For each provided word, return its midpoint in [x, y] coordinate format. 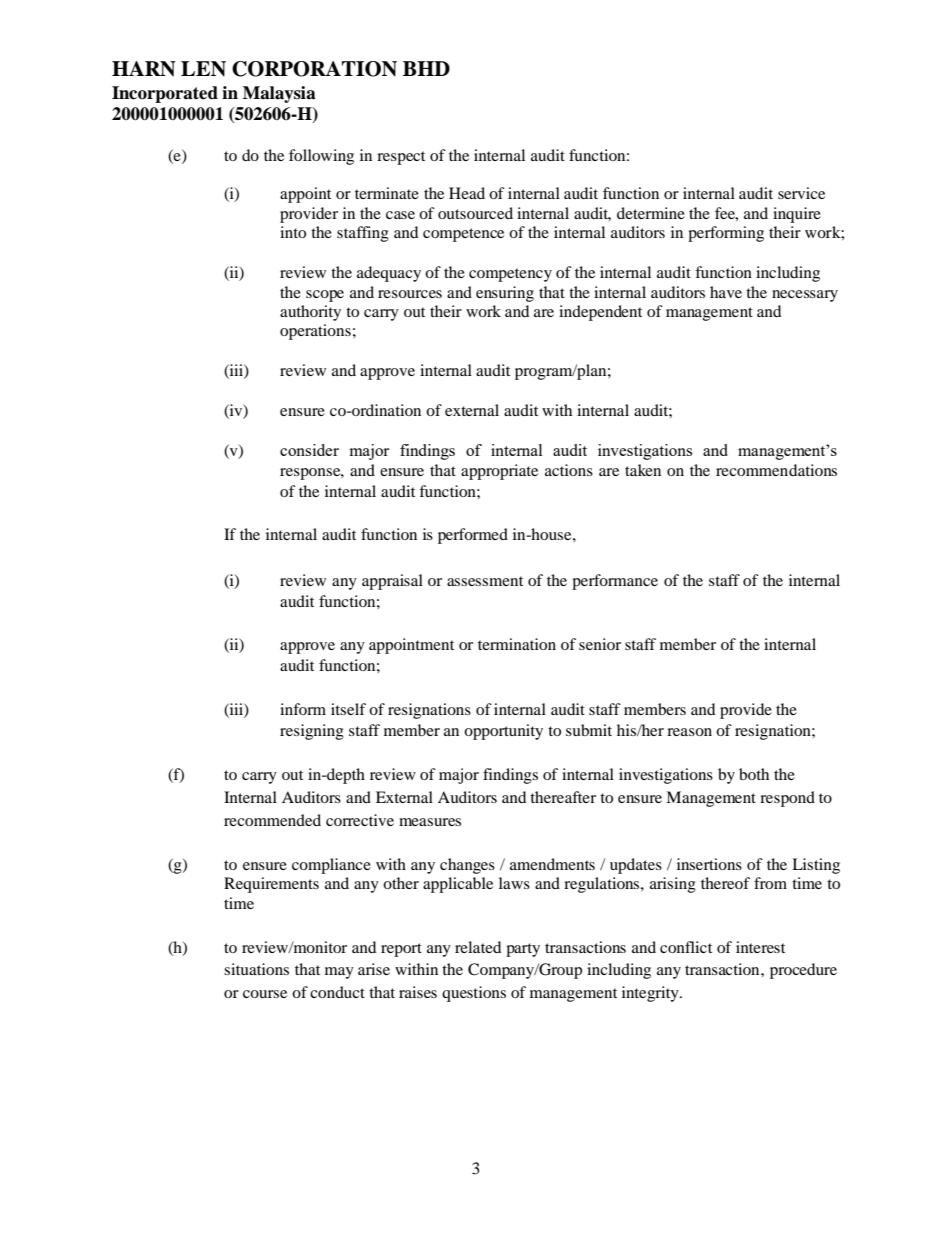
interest [760, 947]
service [801, 193]
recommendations [776, 470]
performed [473, 536]
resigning [312, 732]
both [754, 774]
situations [256, 969]
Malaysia [279, 94]
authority [310, 313]
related [478, 947]
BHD [426, 68]
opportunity [503, 732]
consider [309, 450]
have [726, 292]
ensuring [505, 294]
